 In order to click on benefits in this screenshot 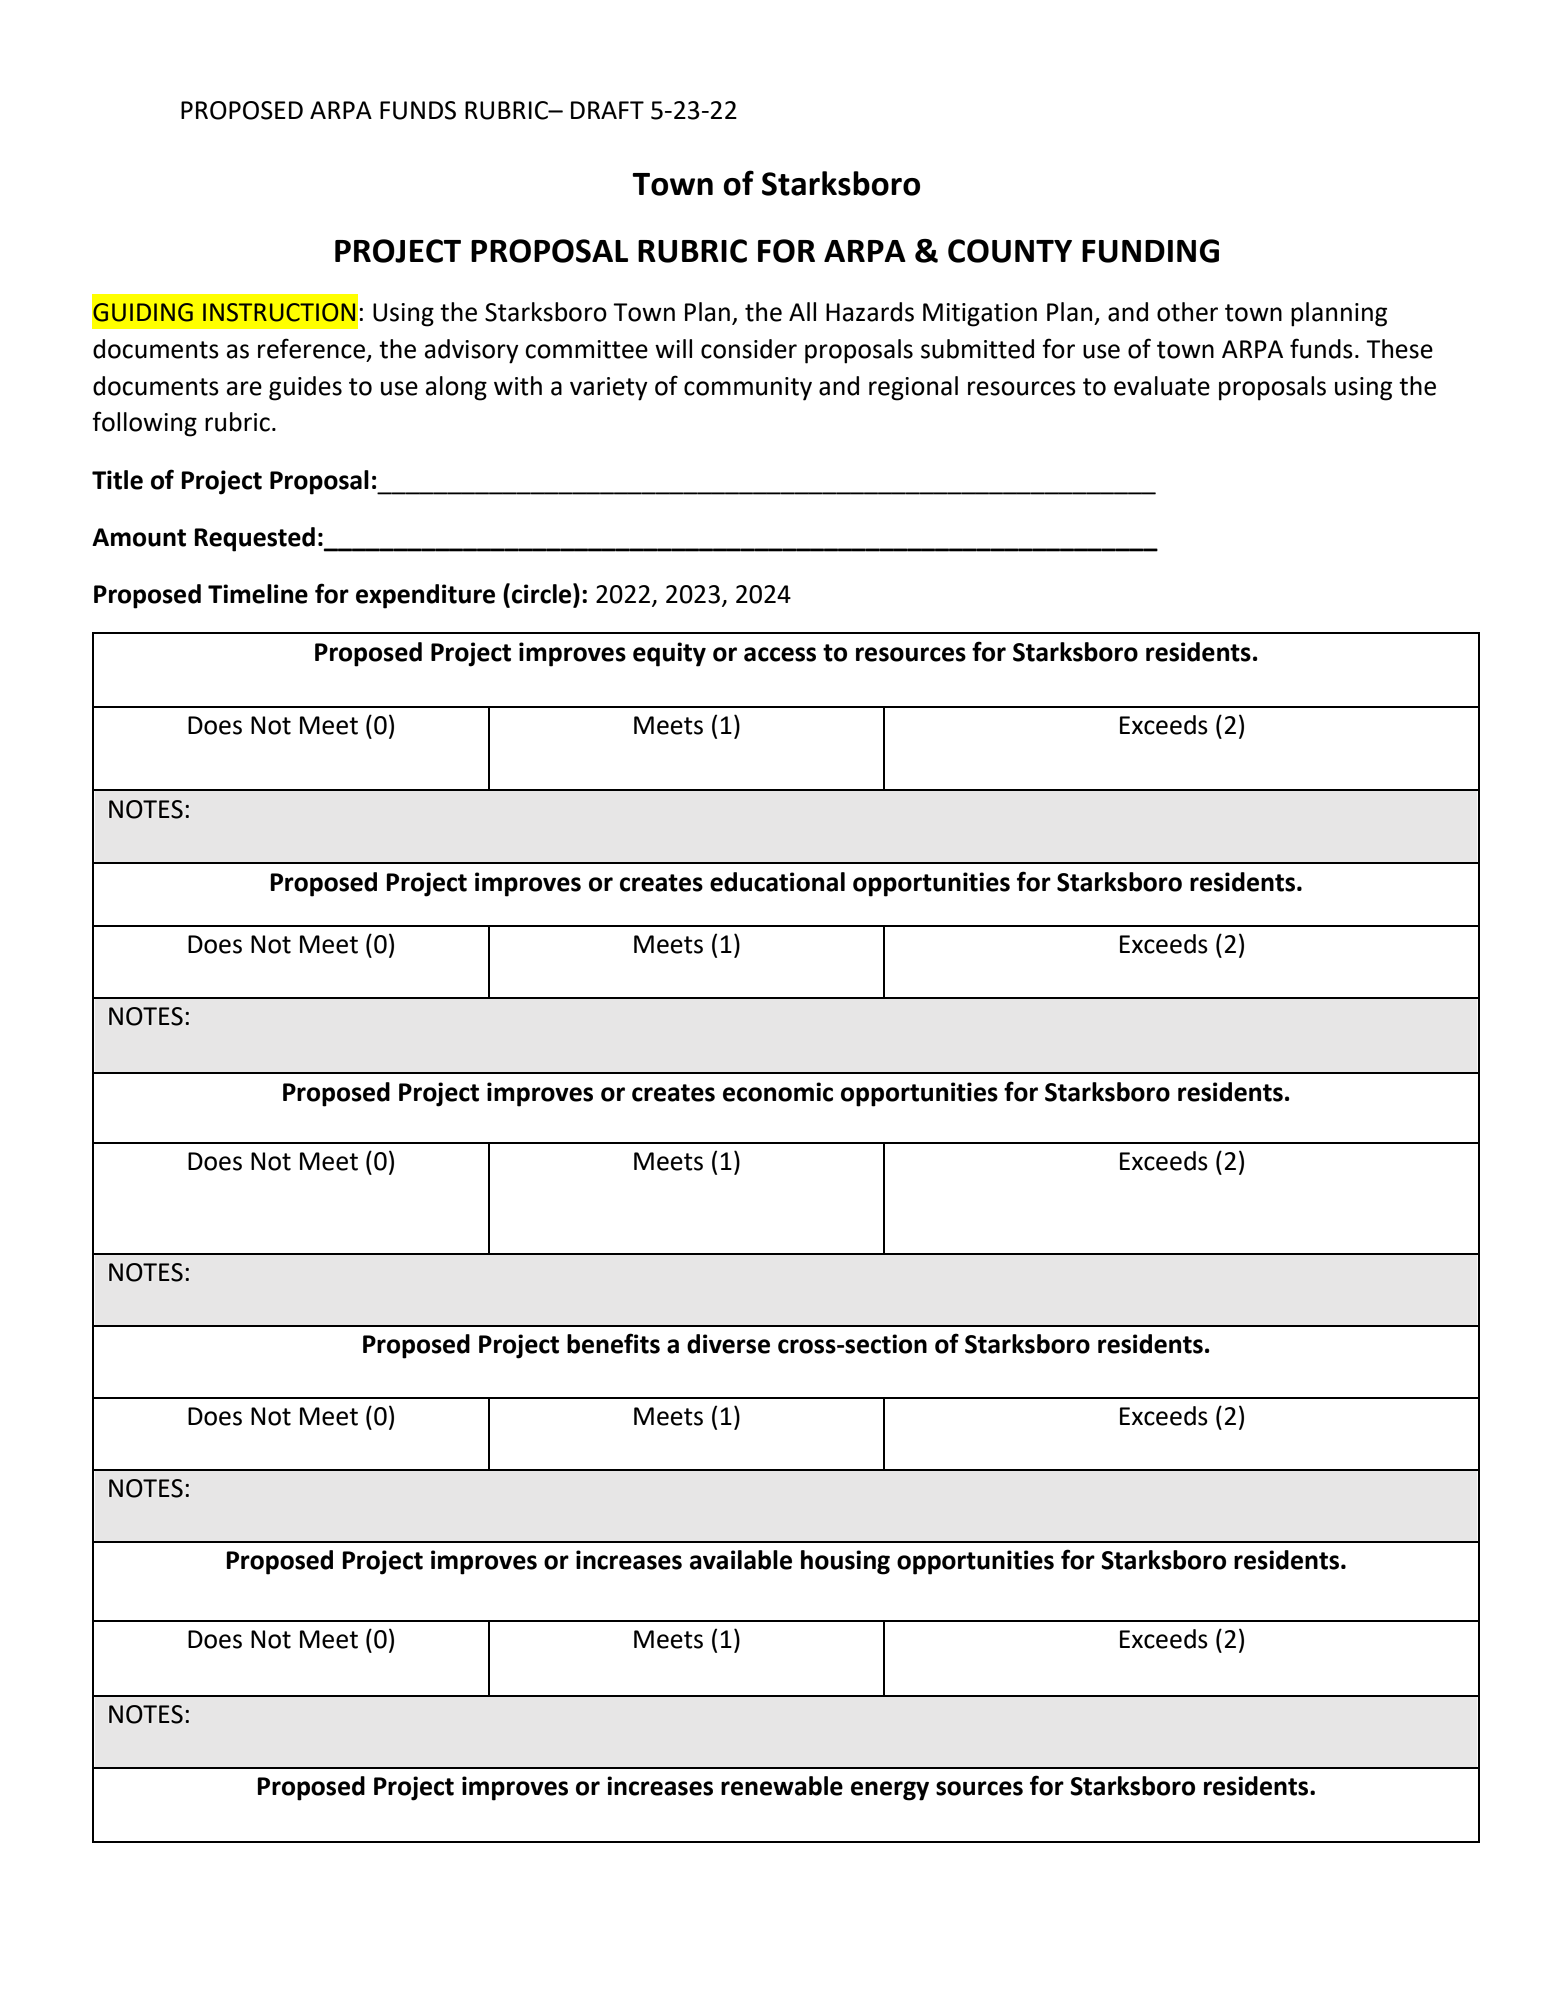, I will do `click(613, 1343)`.
